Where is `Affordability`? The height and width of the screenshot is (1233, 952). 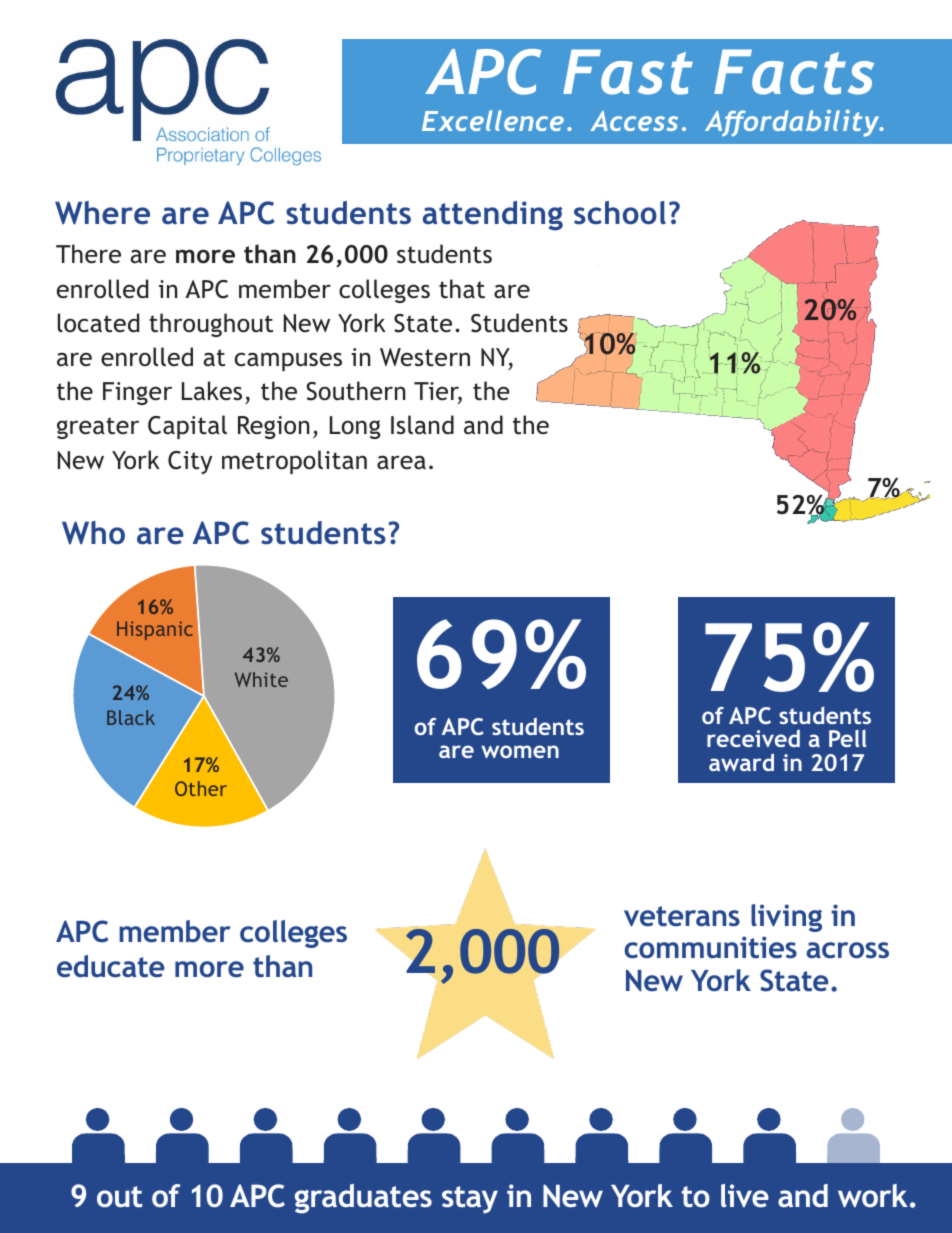 Affordability is located at coordinates (793, 123).
